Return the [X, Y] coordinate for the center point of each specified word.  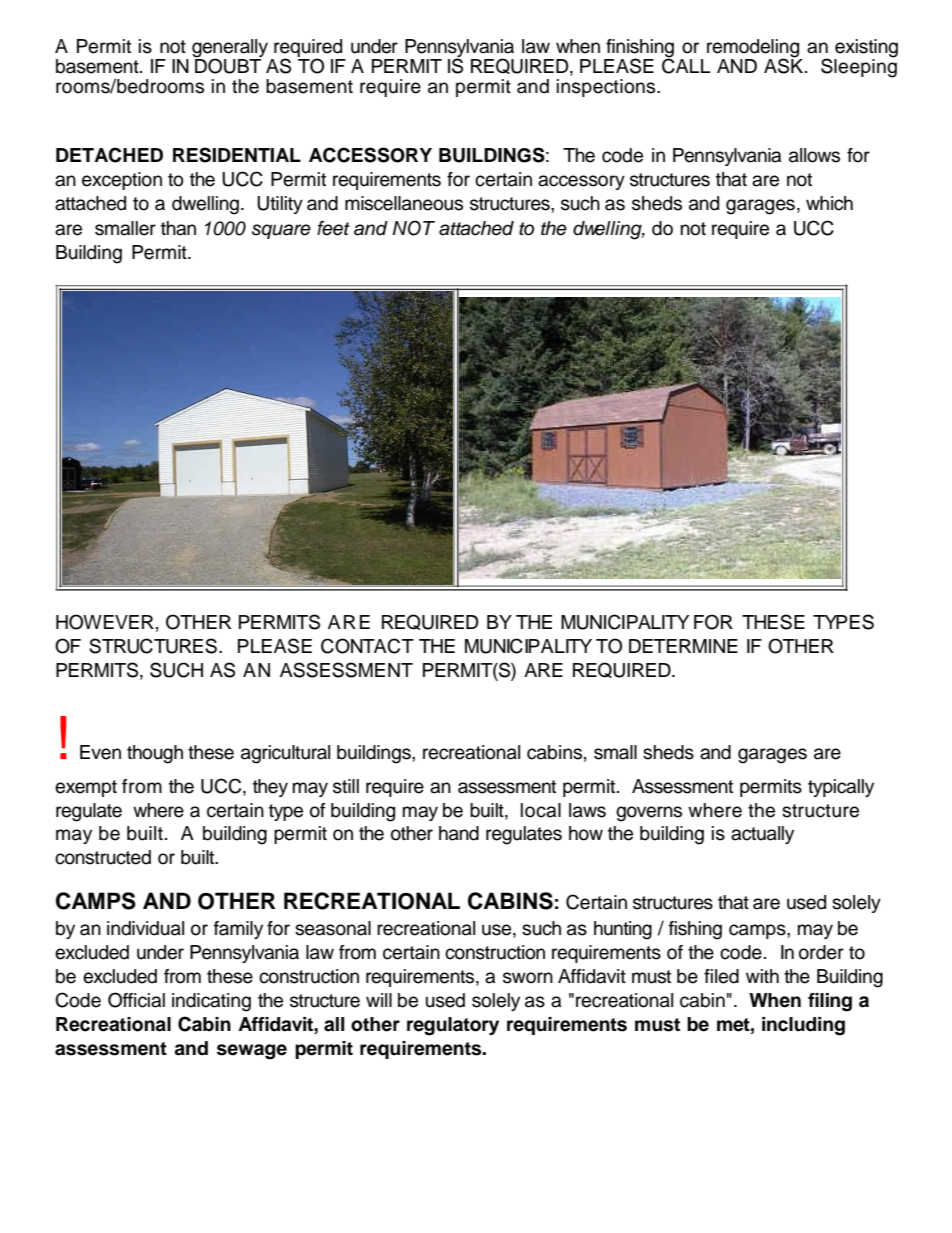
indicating [211, 1002]
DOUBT [227, 65]
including [803, 1026]
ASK [785, 65]
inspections [607, 88]
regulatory [453, 1026]
